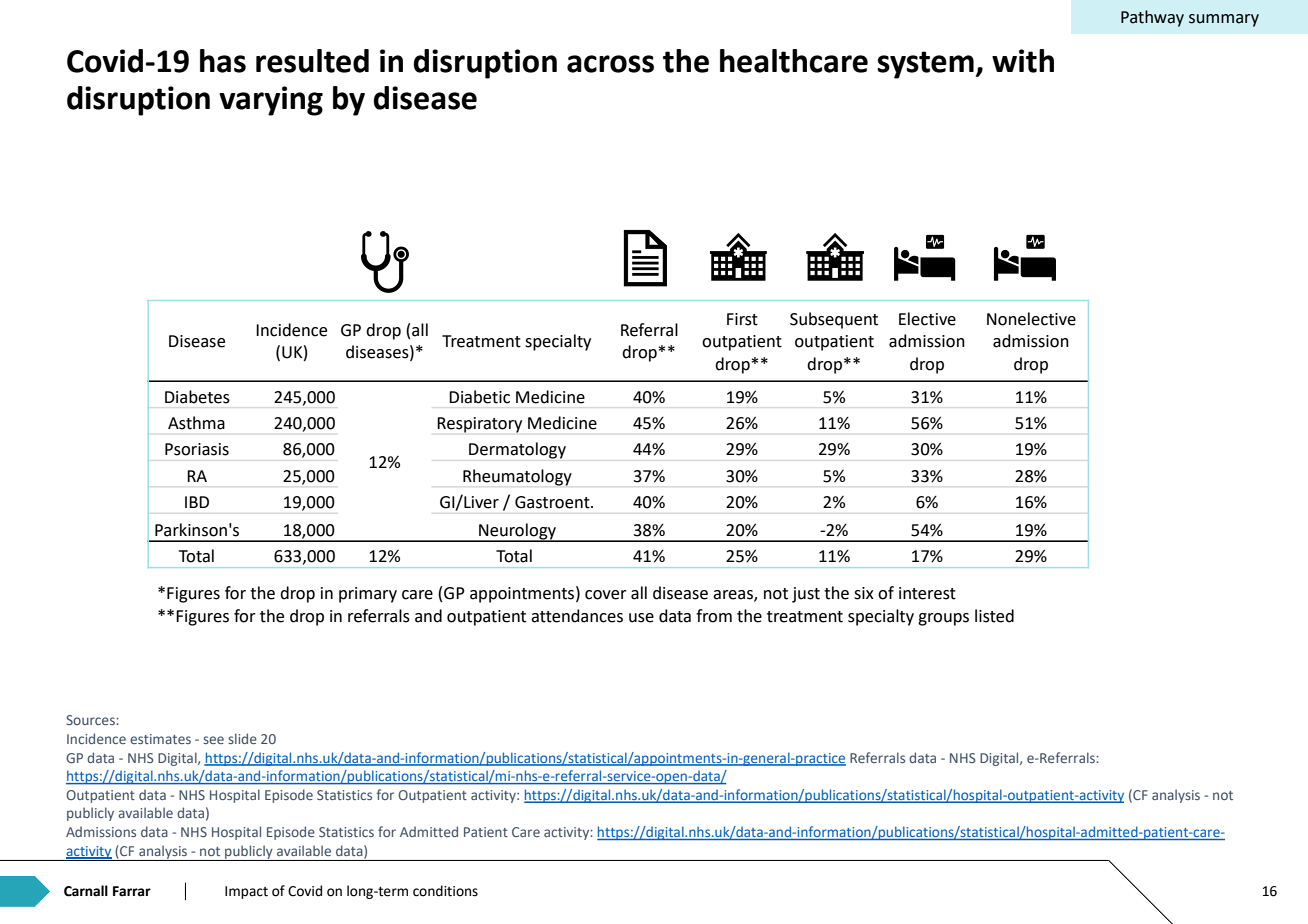  I want to click on listed, so click(994, 616).
